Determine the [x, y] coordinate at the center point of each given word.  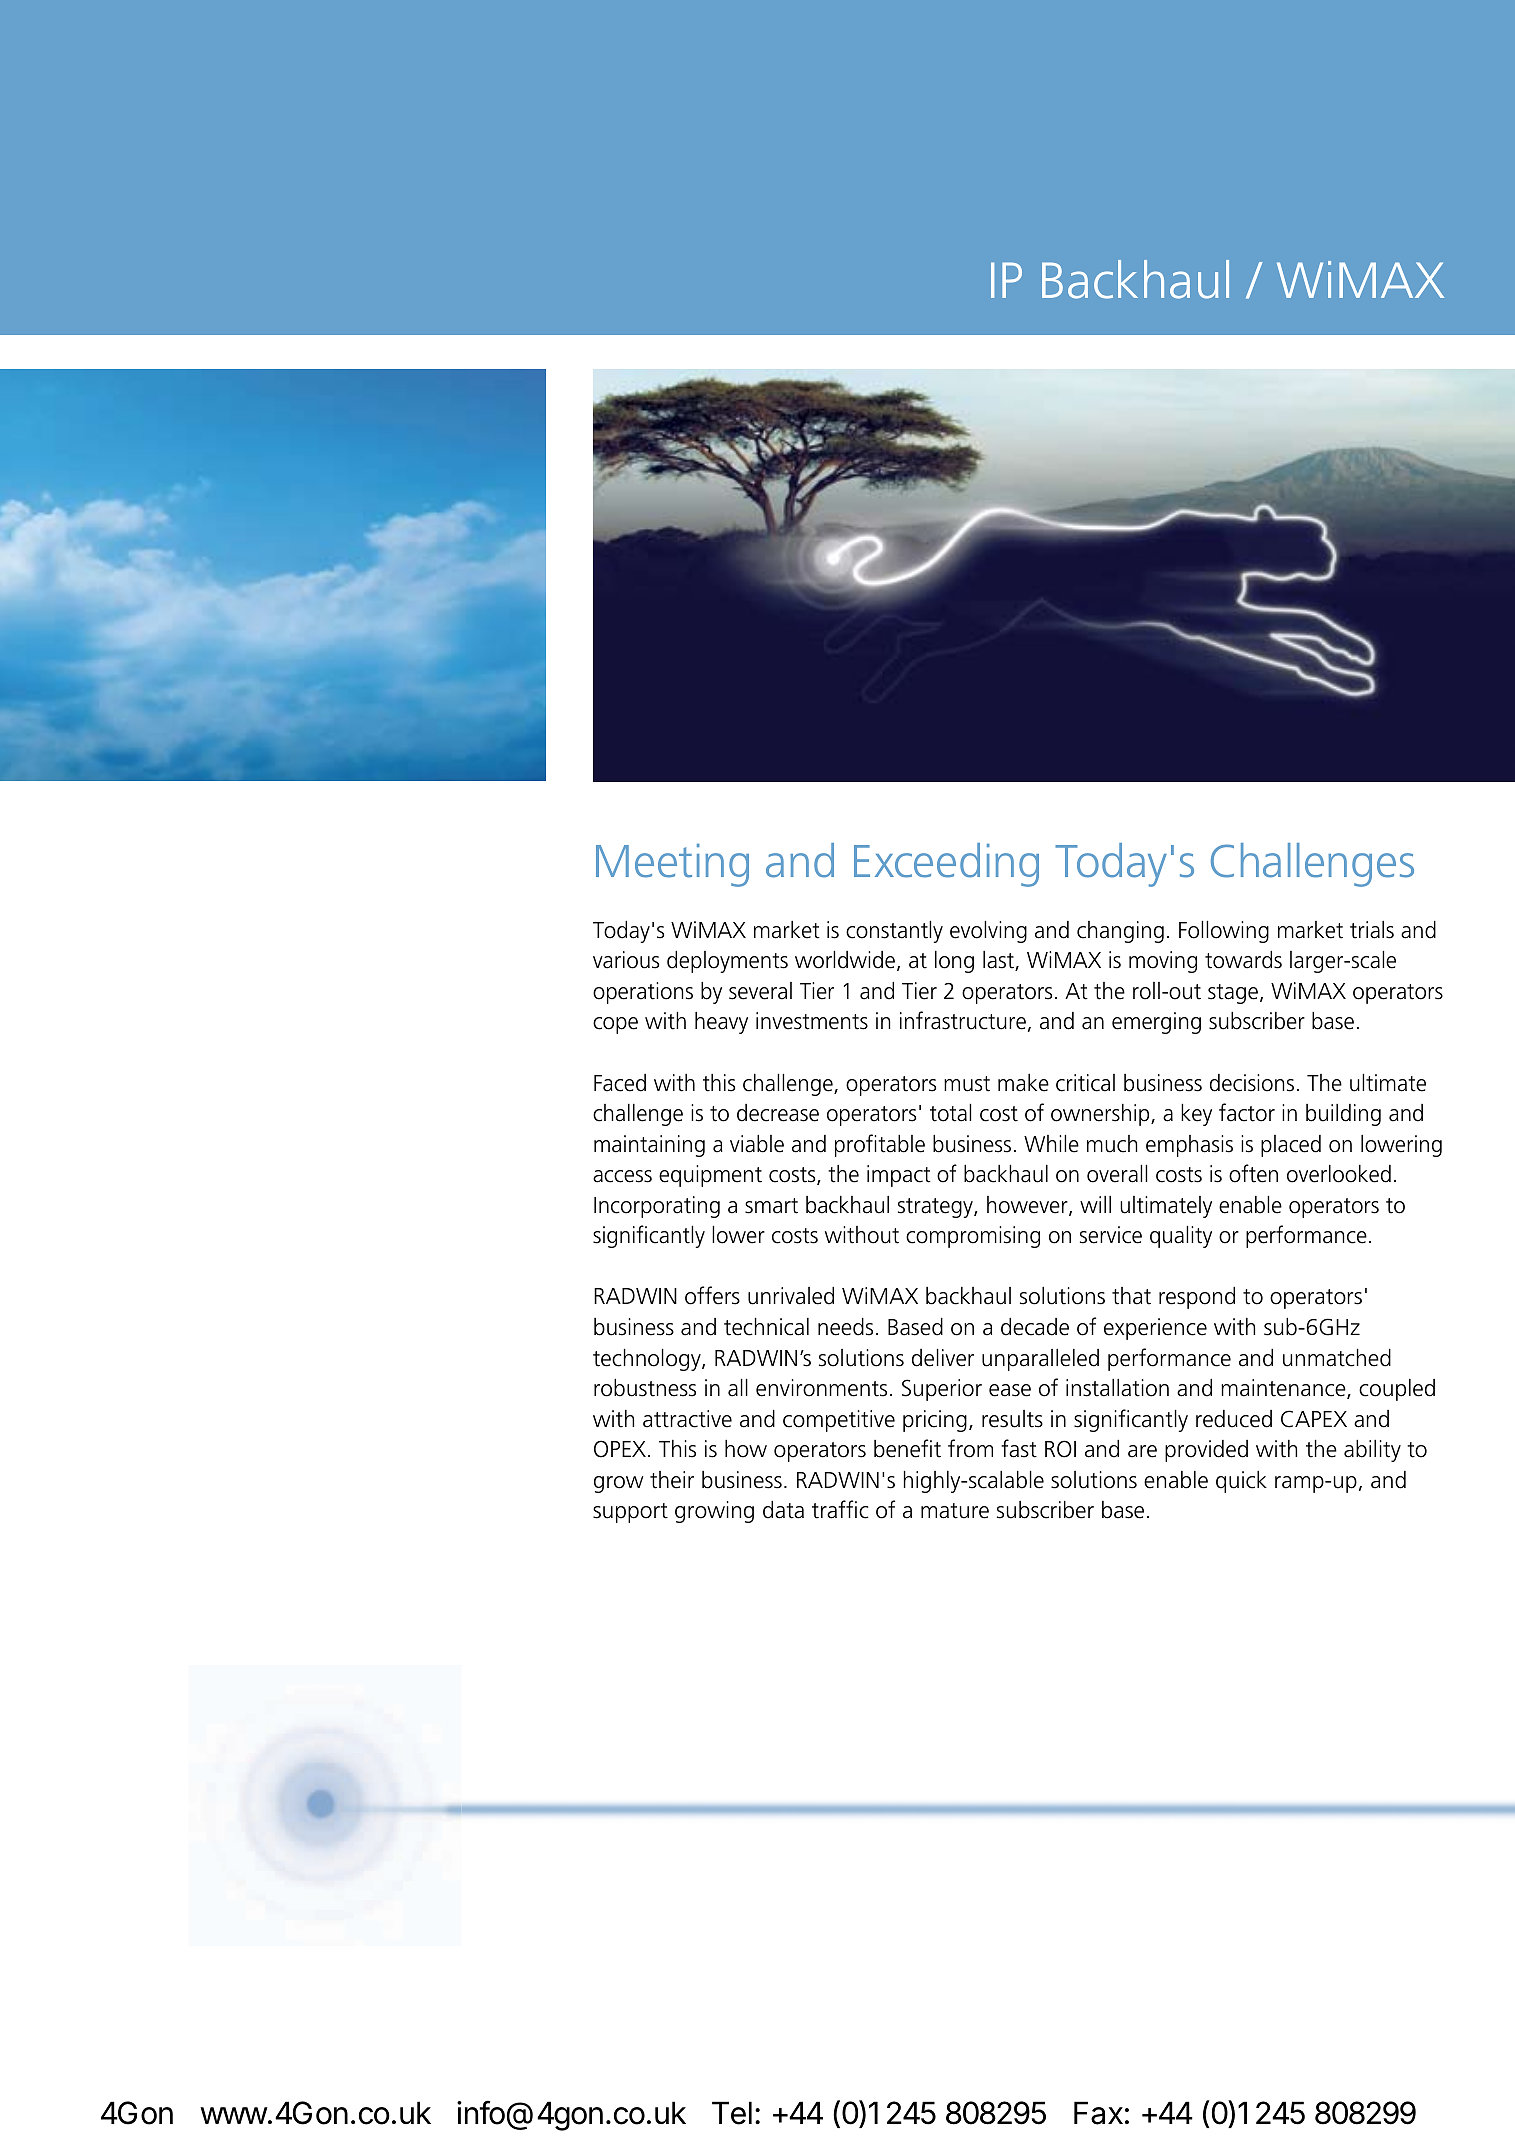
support [630, 1513]
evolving [988, 932]
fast [1019, 1448]
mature [955, 1511]
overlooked [1339, 1174]
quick [1241, 1482]
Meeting [672, 865]
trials [1372, 930]
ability [1372, 1451]
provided [1206, 1451]
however [1028, 1206]
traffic [840, 1509]
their [672, 1480]
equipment [710, 1176]
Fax [1098, 2113]
